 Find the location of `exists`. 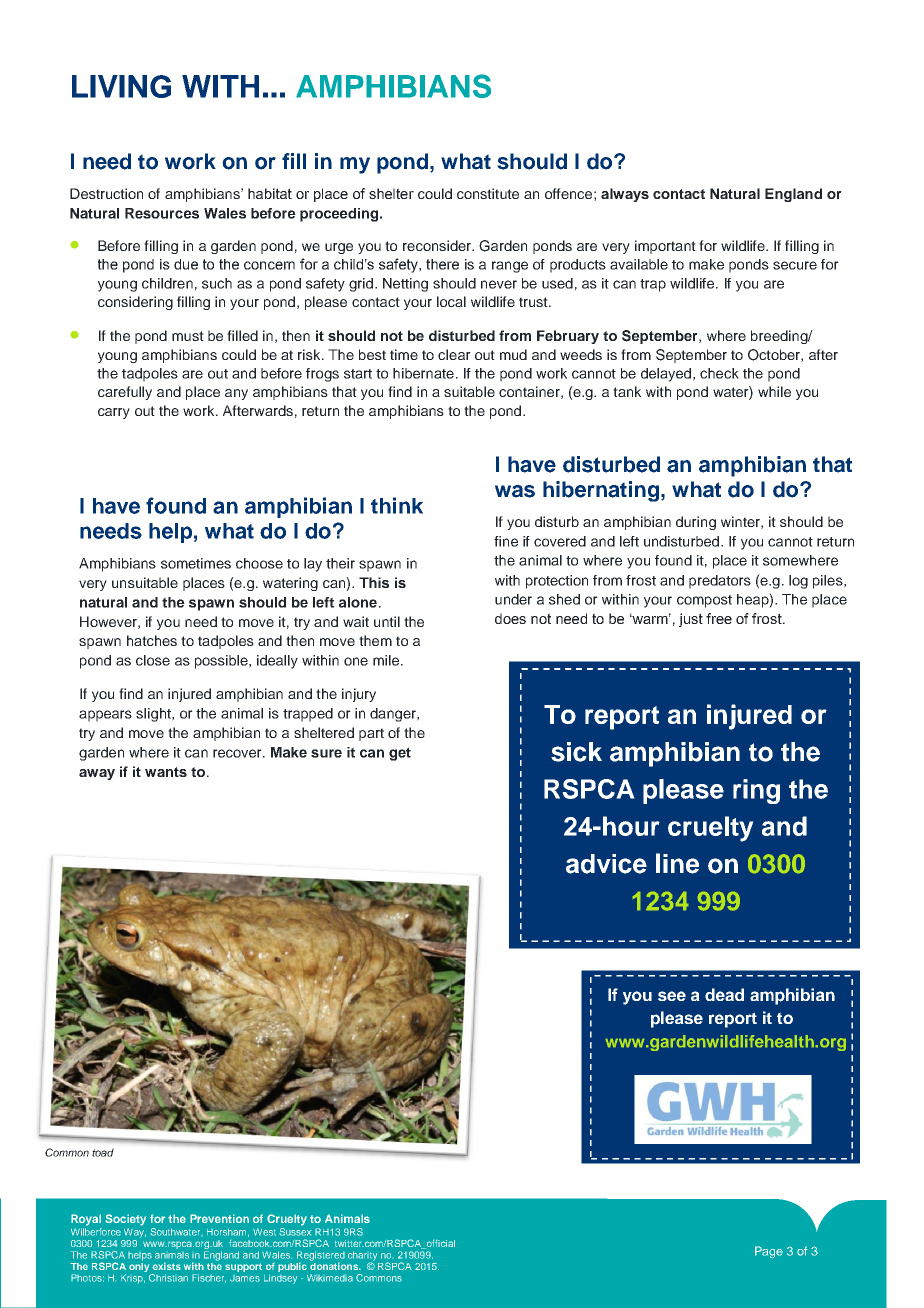

exists is located at coordinates (166, 1266).
